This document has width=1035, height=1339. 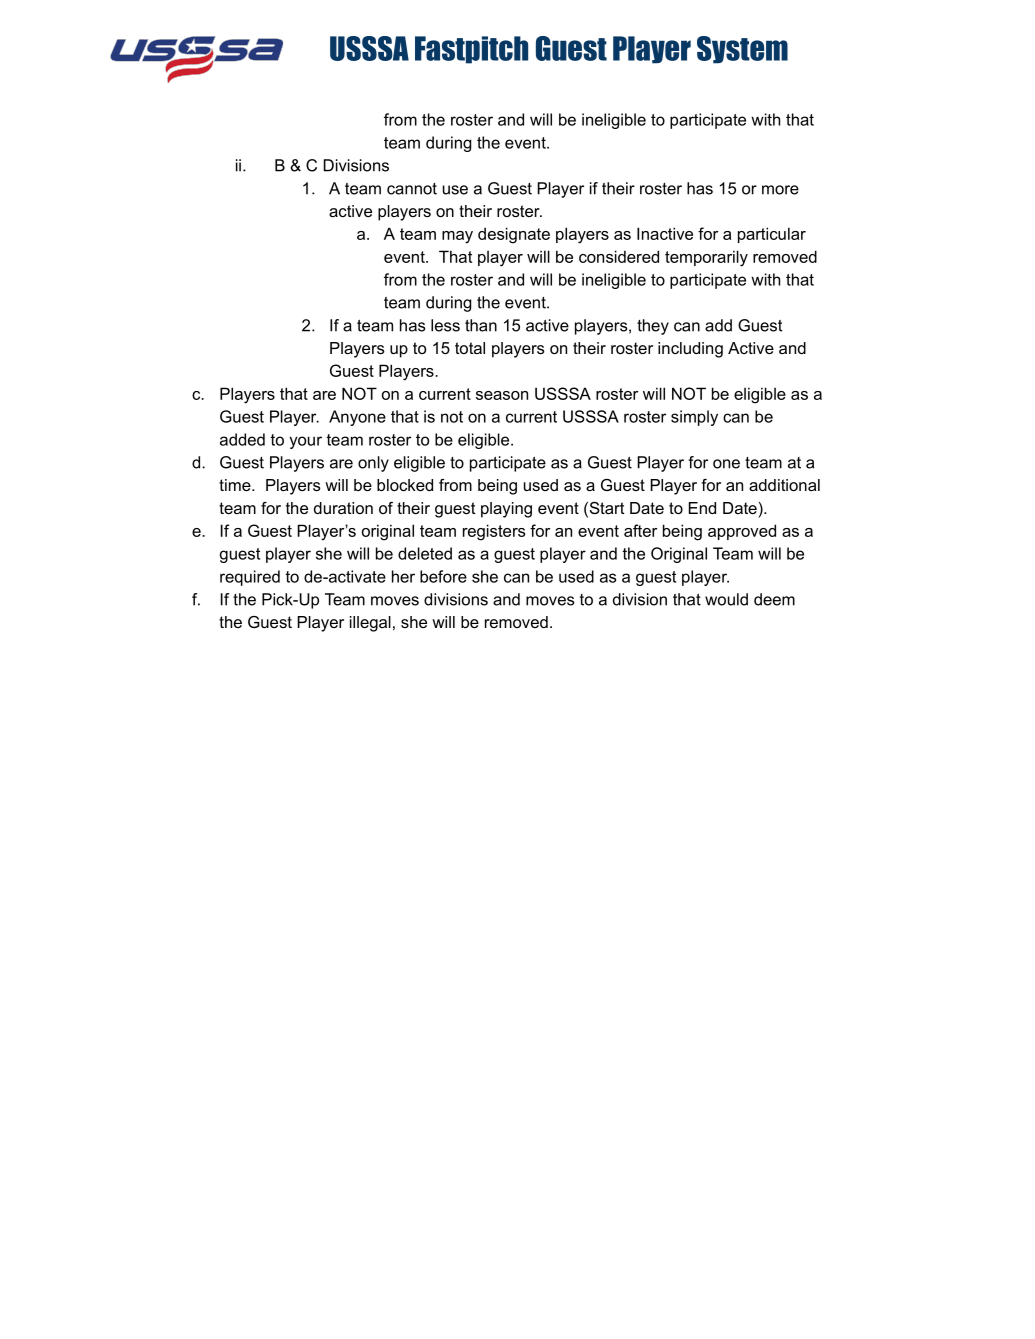 What do you see at coordinates (780, 190) in the document?
I see `more` at bounding box center [780, 190].
